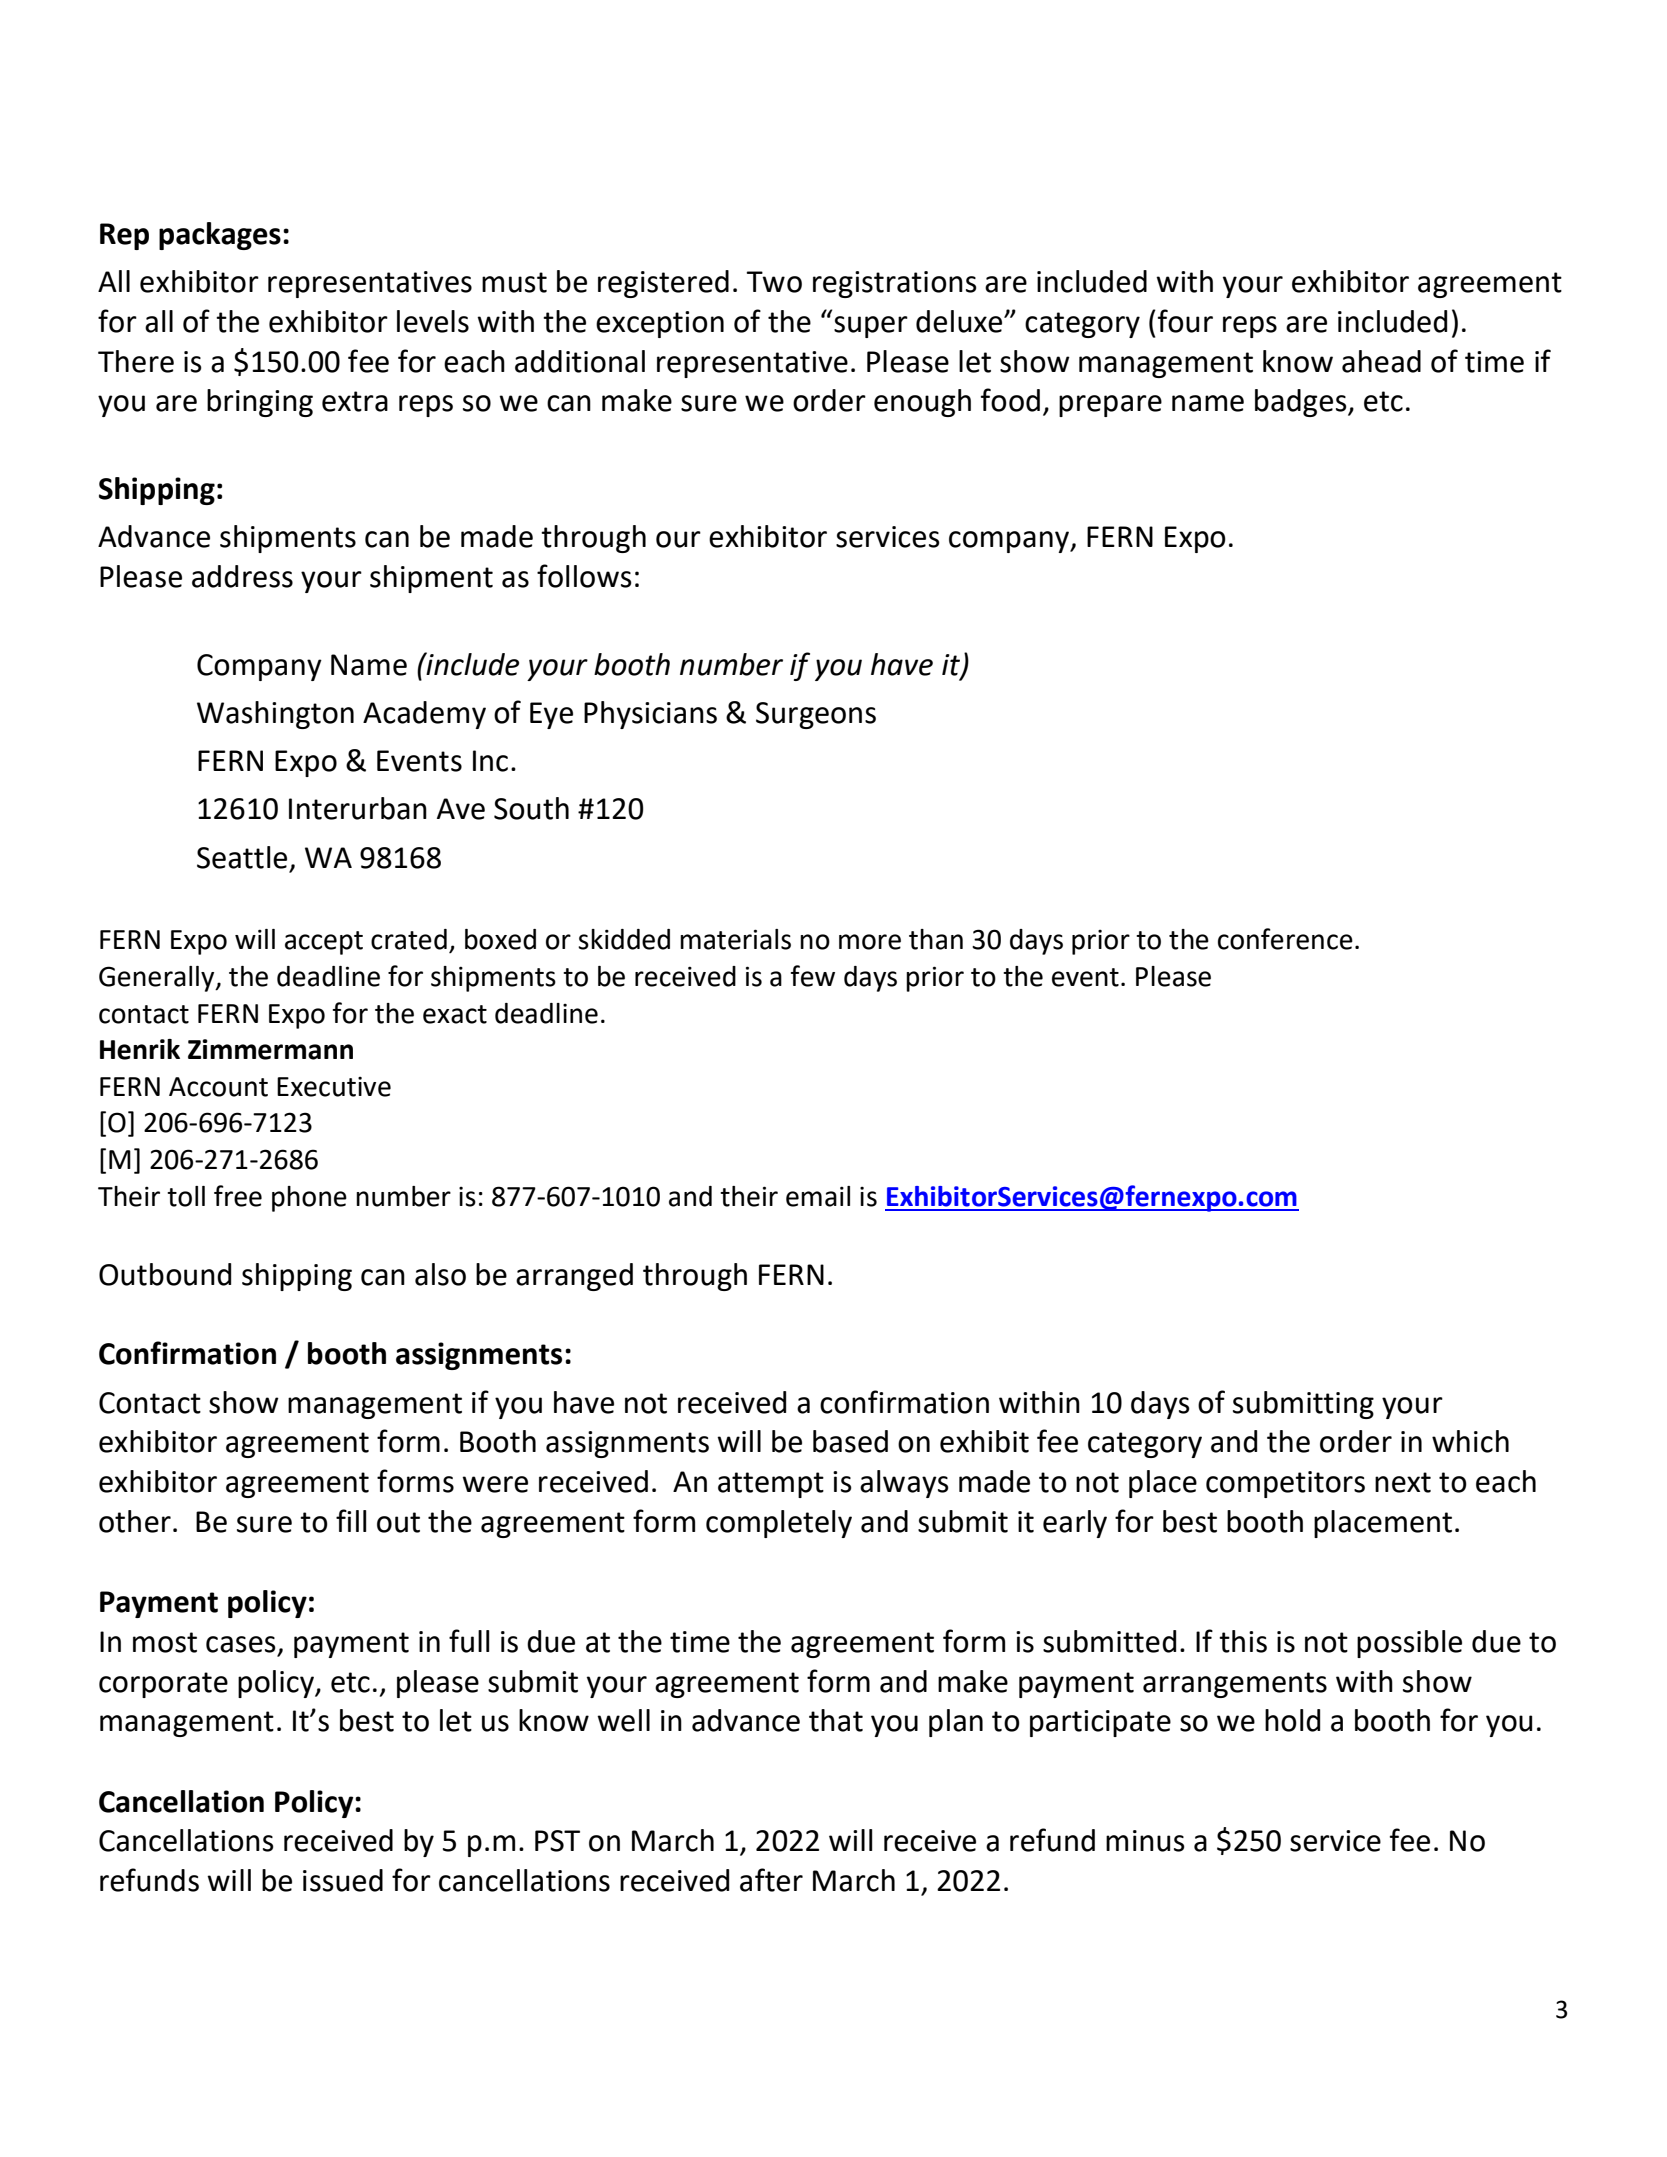  I want to click on after, so click(771, 1880).
